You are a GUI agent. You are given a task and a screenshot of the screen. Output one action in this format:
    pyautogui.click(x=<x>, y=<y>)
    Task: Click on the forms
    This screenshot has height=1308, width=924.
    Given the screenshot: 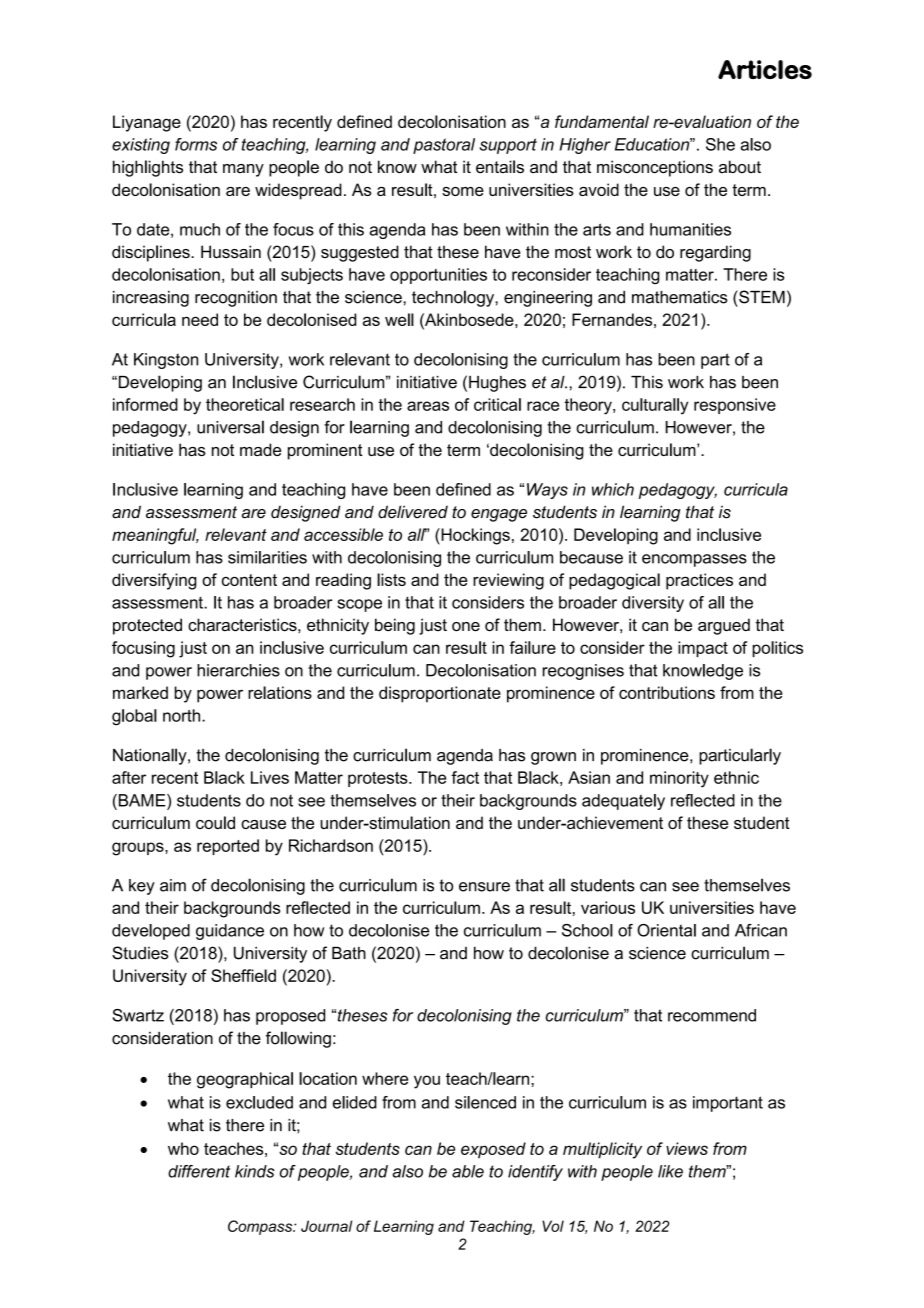 What is the action you would take?
    pyautogui.click(x=196, y=144)
